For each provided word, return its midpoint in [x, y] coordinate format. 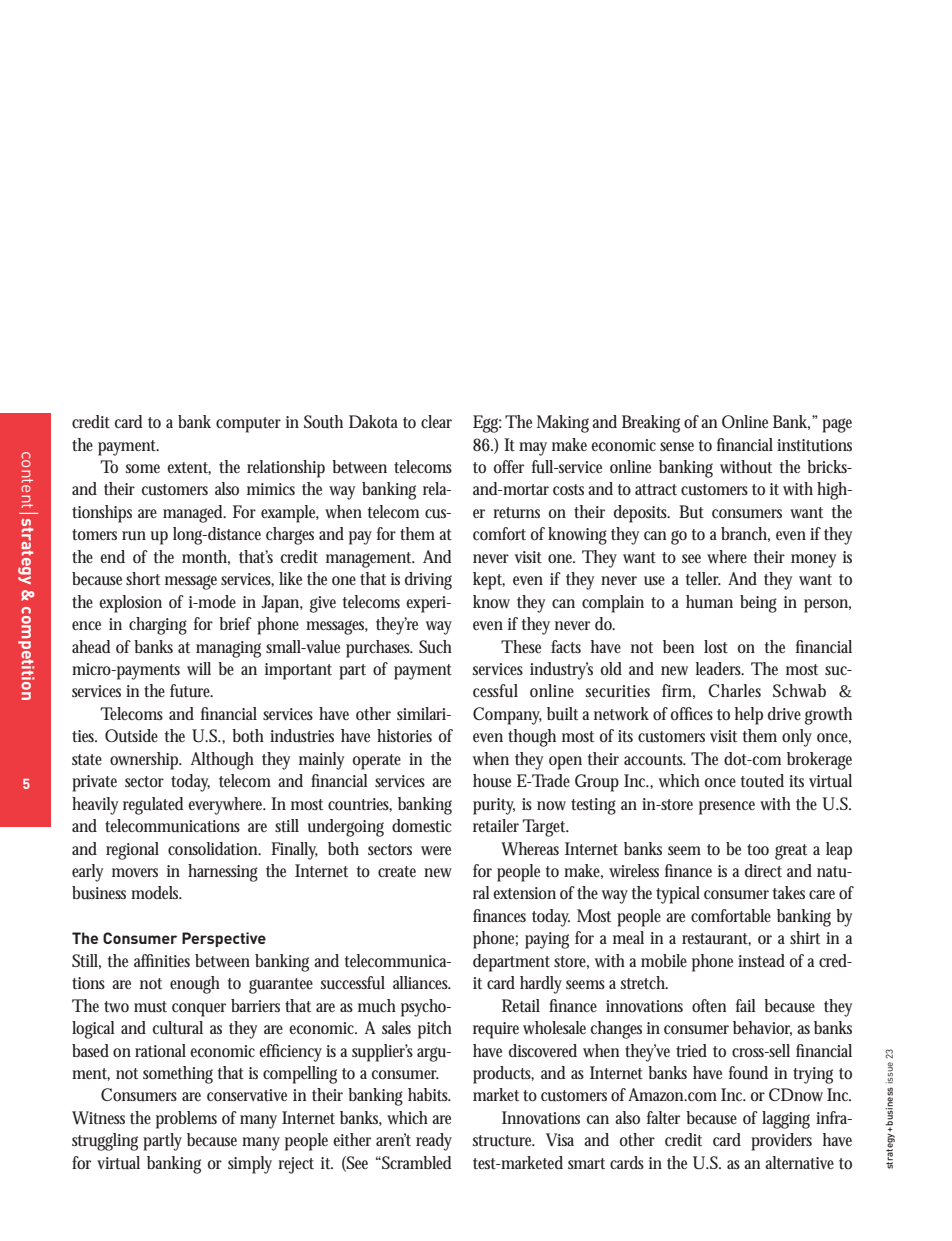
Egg [487, 424]
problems [186, 1120]
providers [781, 1142]
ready [434, 1142]
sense [677, 446]
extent [189, 468]
